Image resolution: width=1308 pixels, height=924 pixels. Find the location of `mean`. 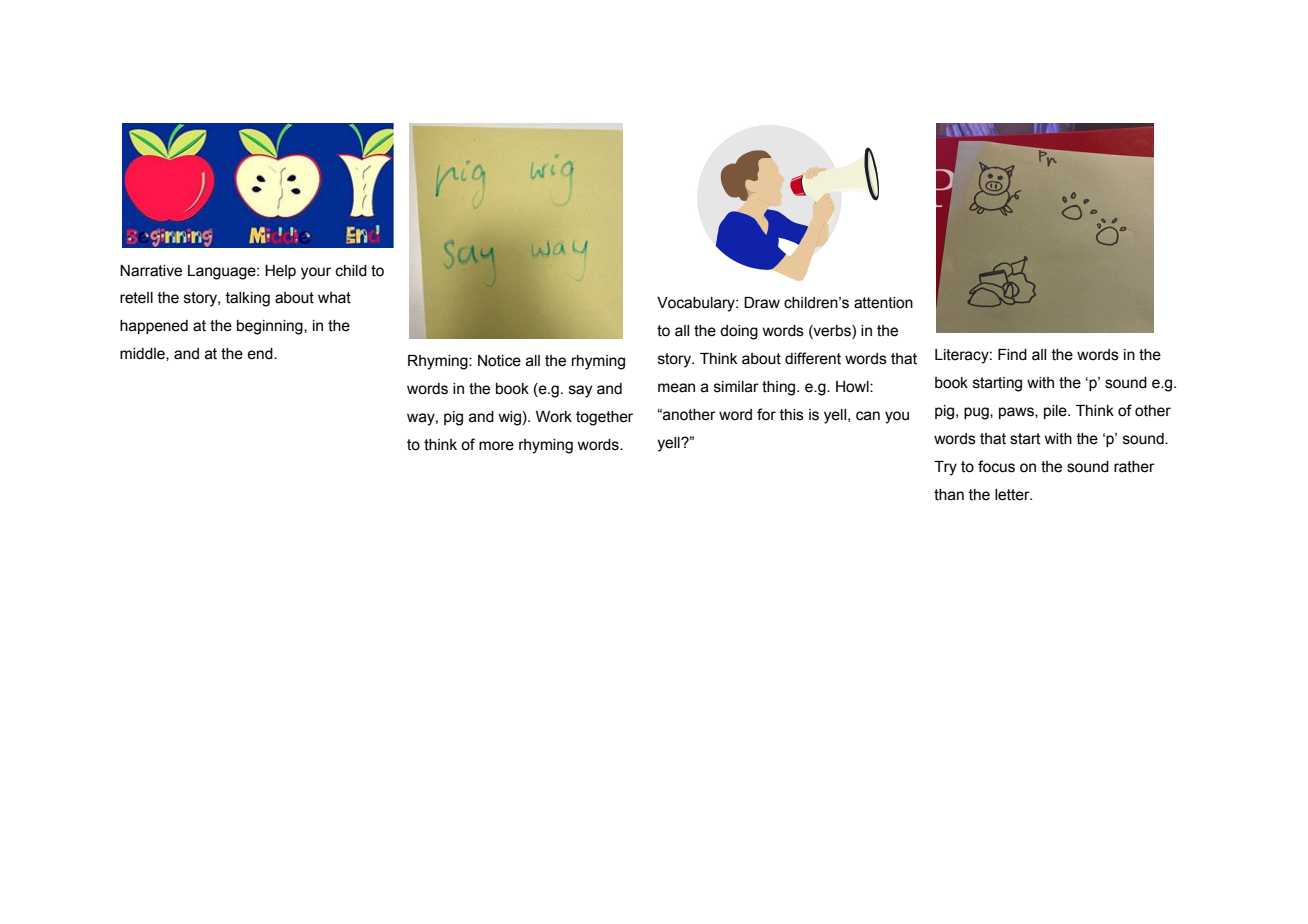

mean is located at coordinates (676, 388).
